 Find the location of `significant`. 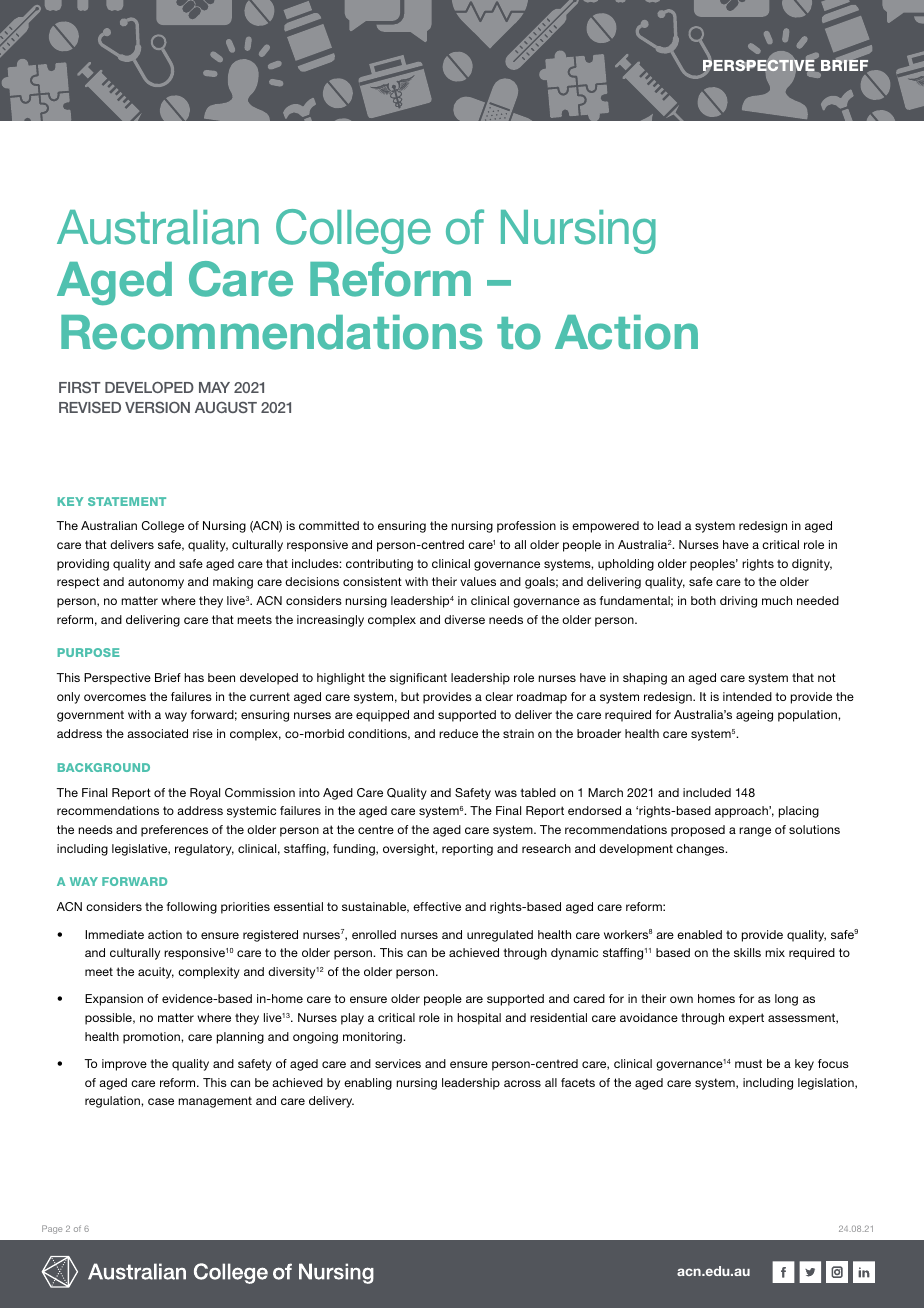

significant is located at coordinates (418, 679).
